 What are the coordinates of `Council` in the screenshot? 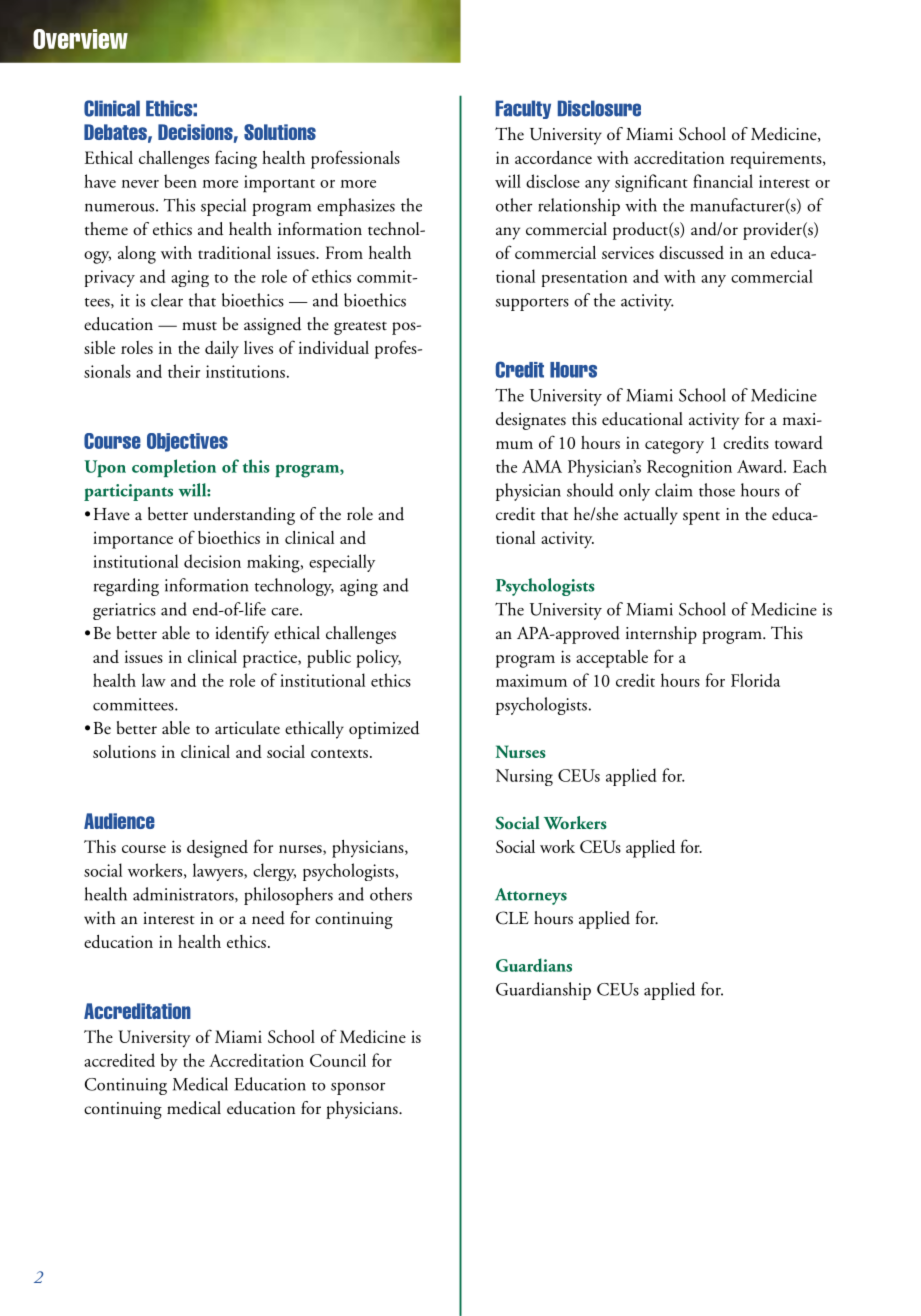 It's located at (338, 1060).
